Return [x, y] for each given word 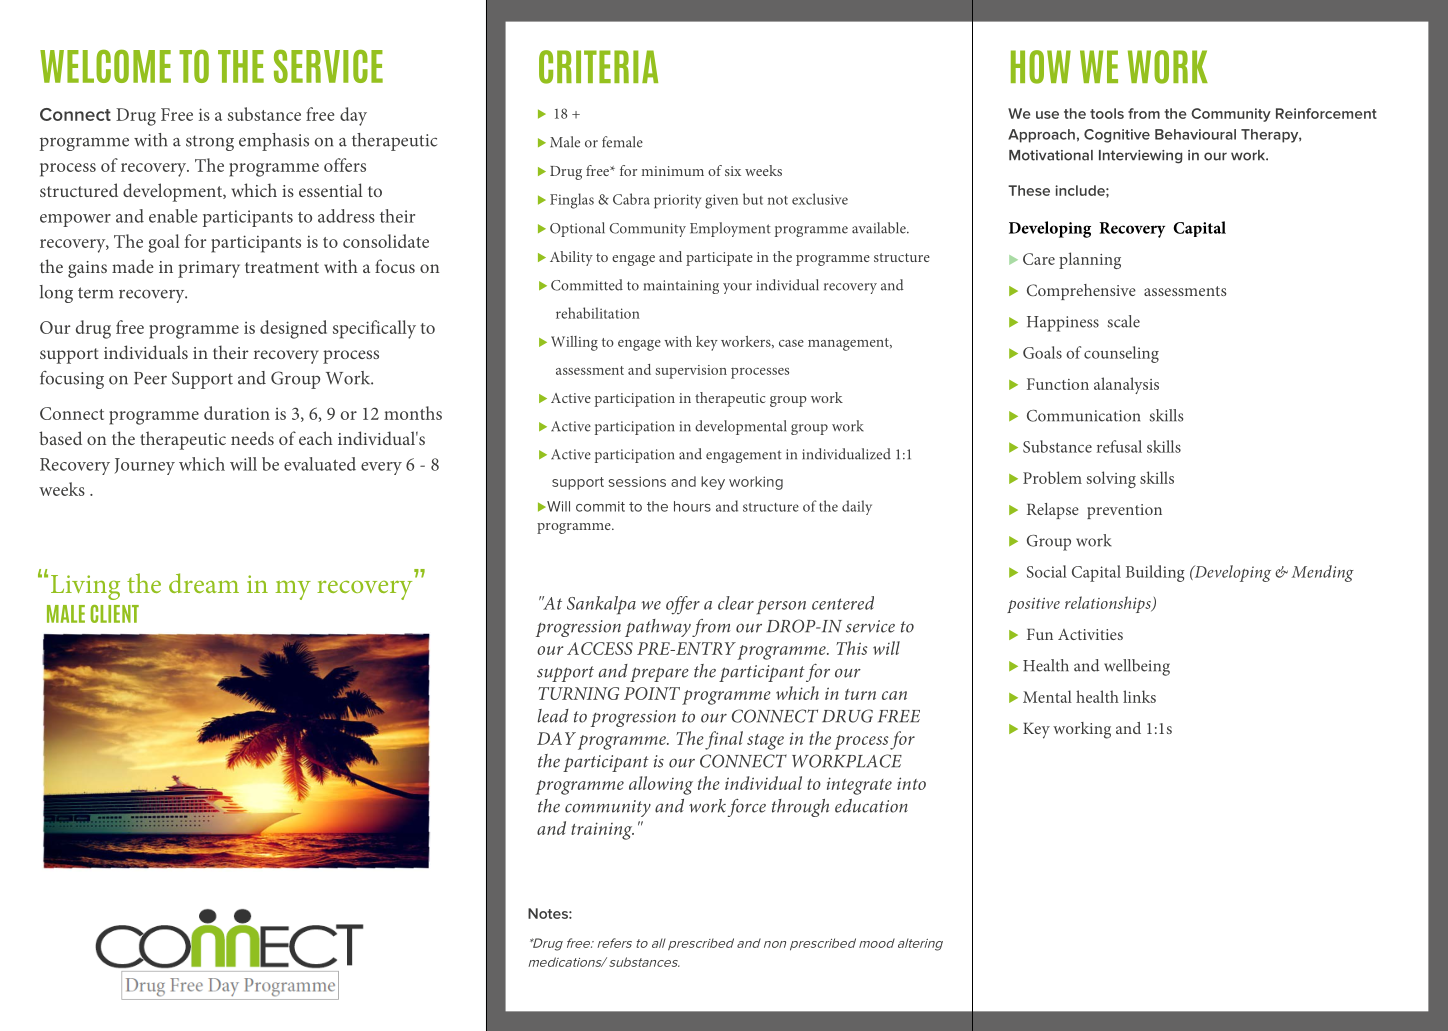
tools [1107, 113]
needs [252, 438]
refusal [1119, 446]
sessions [637, 481]
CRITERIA [598, 67]
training [602, 831]
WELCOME [105, 66]
